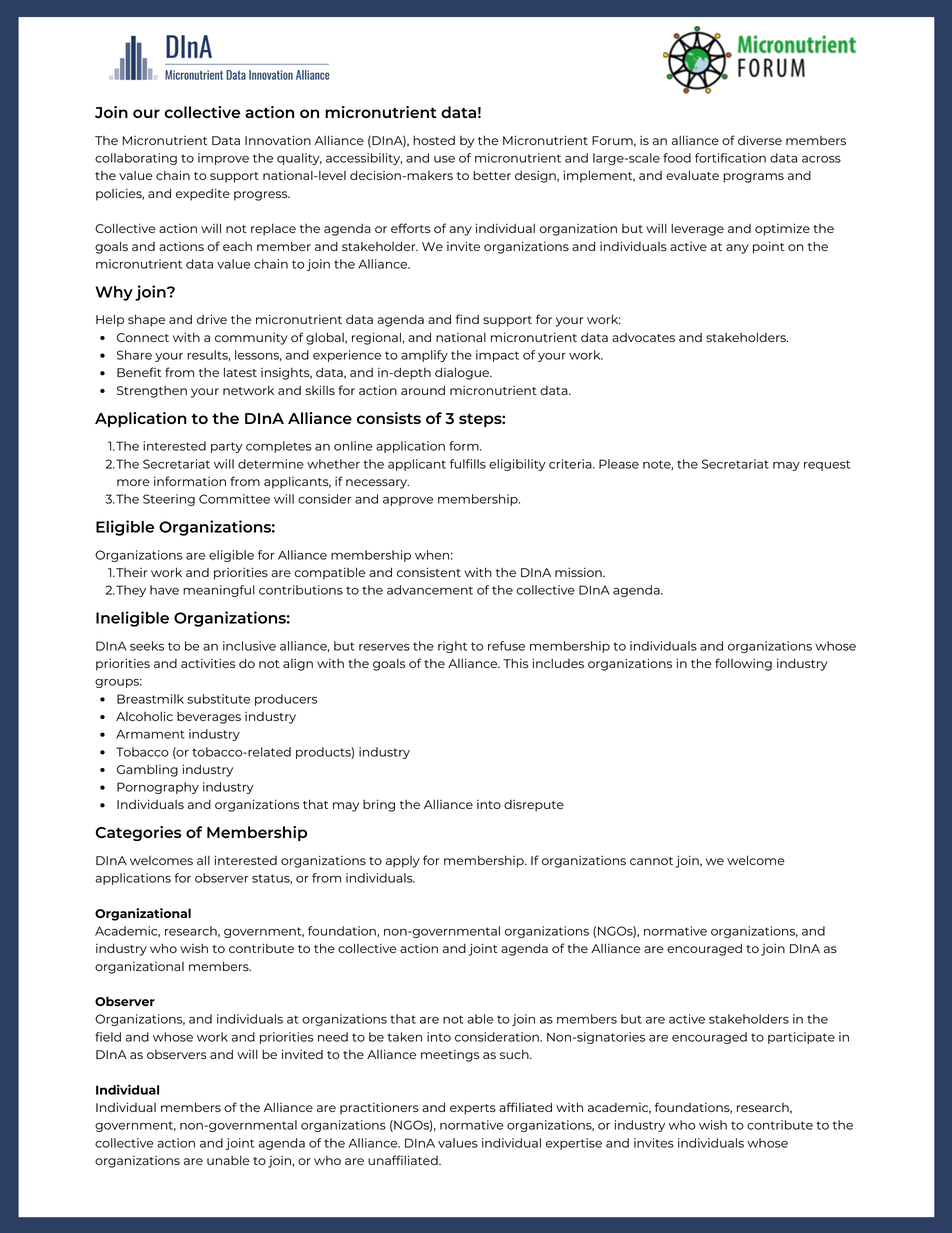  Describe the element at coordinates (169, 500) in the page. I see `Steering` at that location.
